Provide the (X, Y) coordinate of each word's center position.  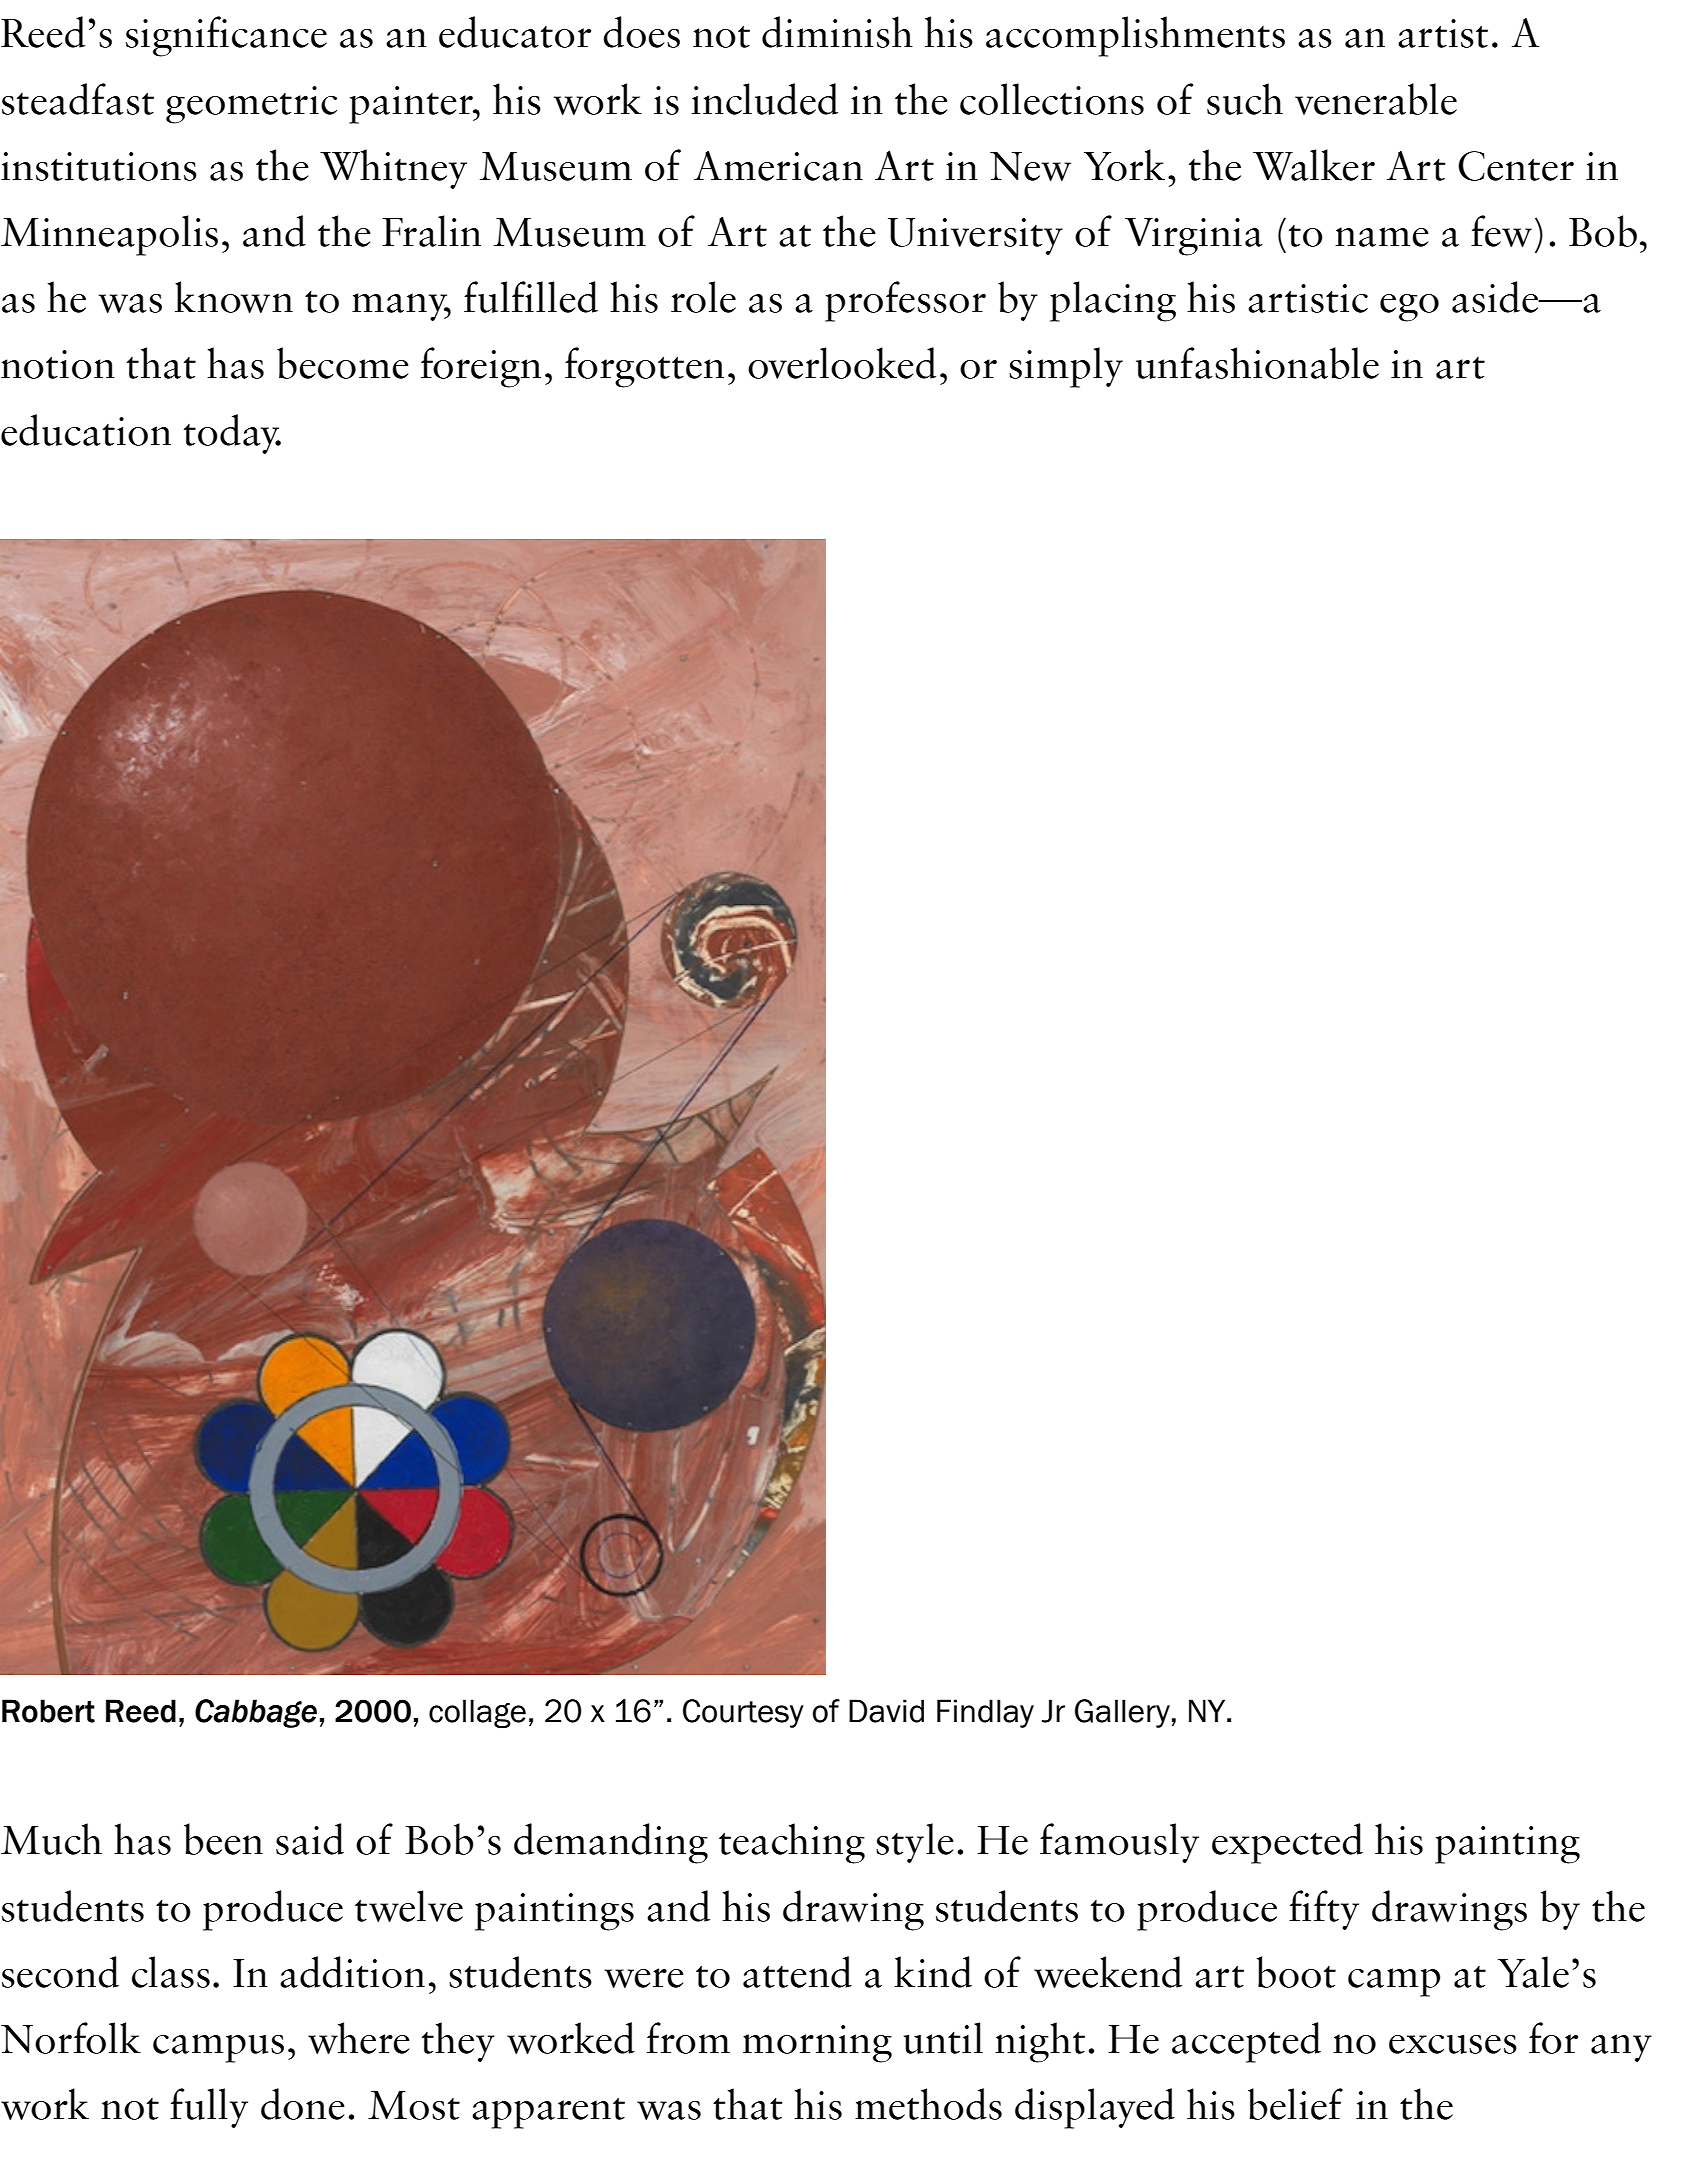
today (232, 434)
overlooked (842, 363)
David (886, 1711)
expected (1287, 1843)
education (86, 430)
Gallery (1122, 1713)
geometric (251, 105)
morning (817, 2044)
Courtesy (743, 1713)
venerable (1376, 99)
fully (209, 2108)
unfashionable (1257, 363)
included (765, 99)
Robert (48, 1711)
